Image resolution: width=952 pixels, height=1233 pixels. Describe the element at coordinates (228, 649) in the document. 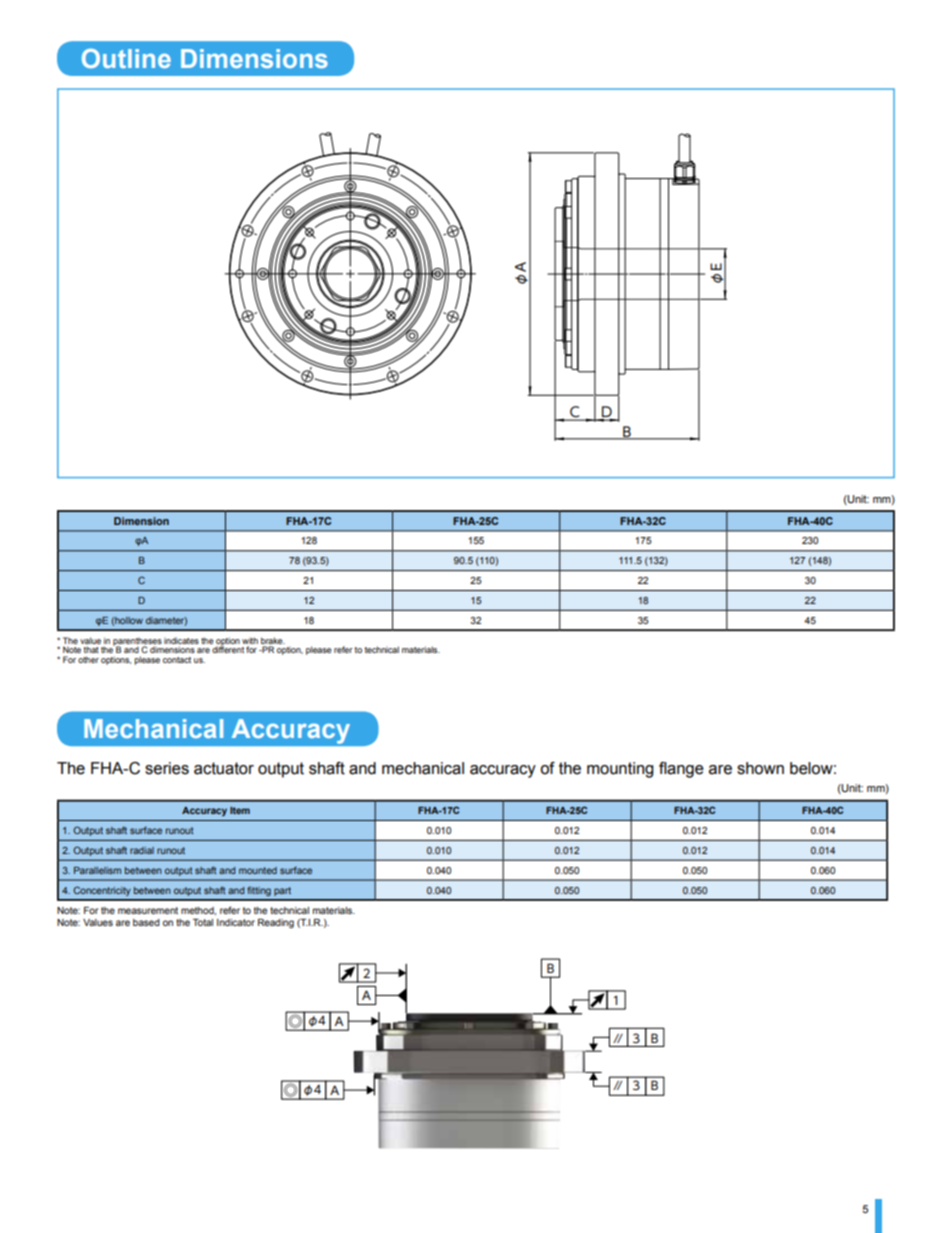

I see `different` at that location.
